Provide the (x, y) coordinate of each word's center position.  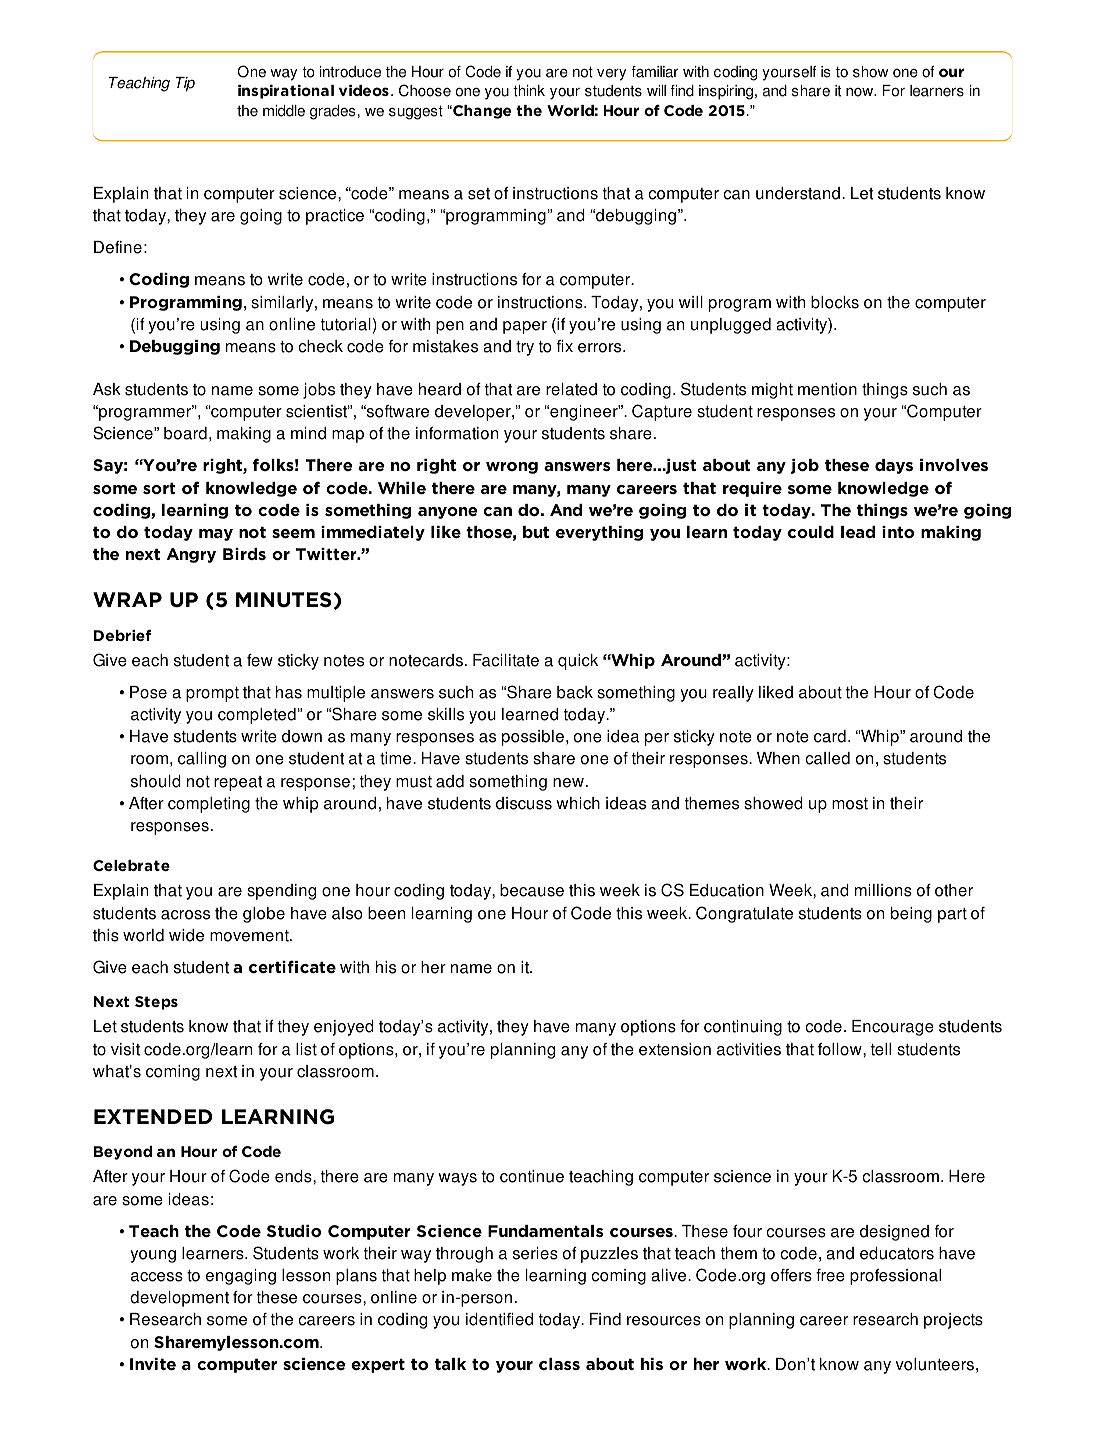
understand (798, 193)
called (827, 758)
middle (284, 111)
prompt (212, 694)
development (179, 1299)
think (529, 91)
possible (533, 738)
